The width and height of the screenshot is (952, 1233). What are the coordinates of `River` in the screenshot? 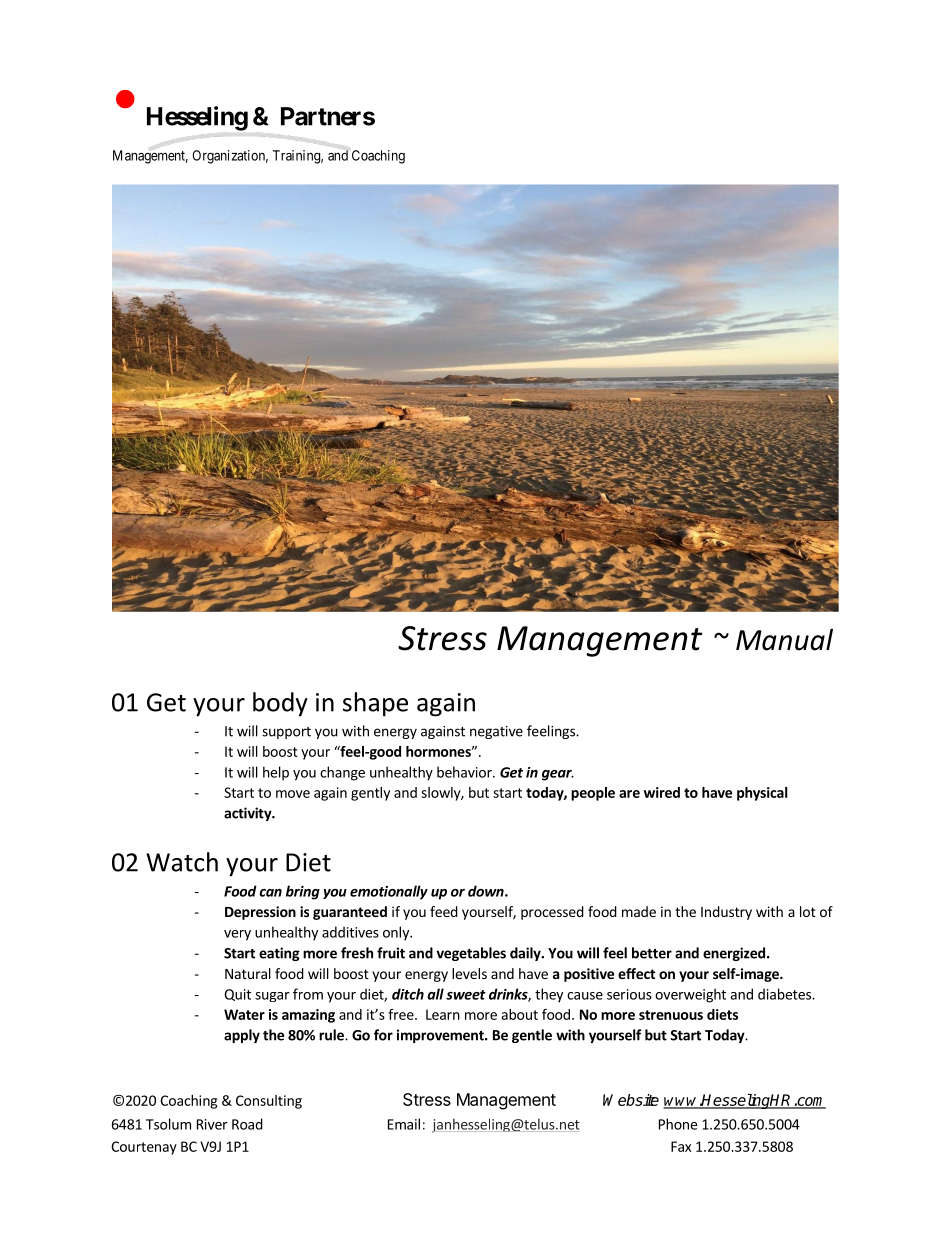 It's located at (212, 1124).
